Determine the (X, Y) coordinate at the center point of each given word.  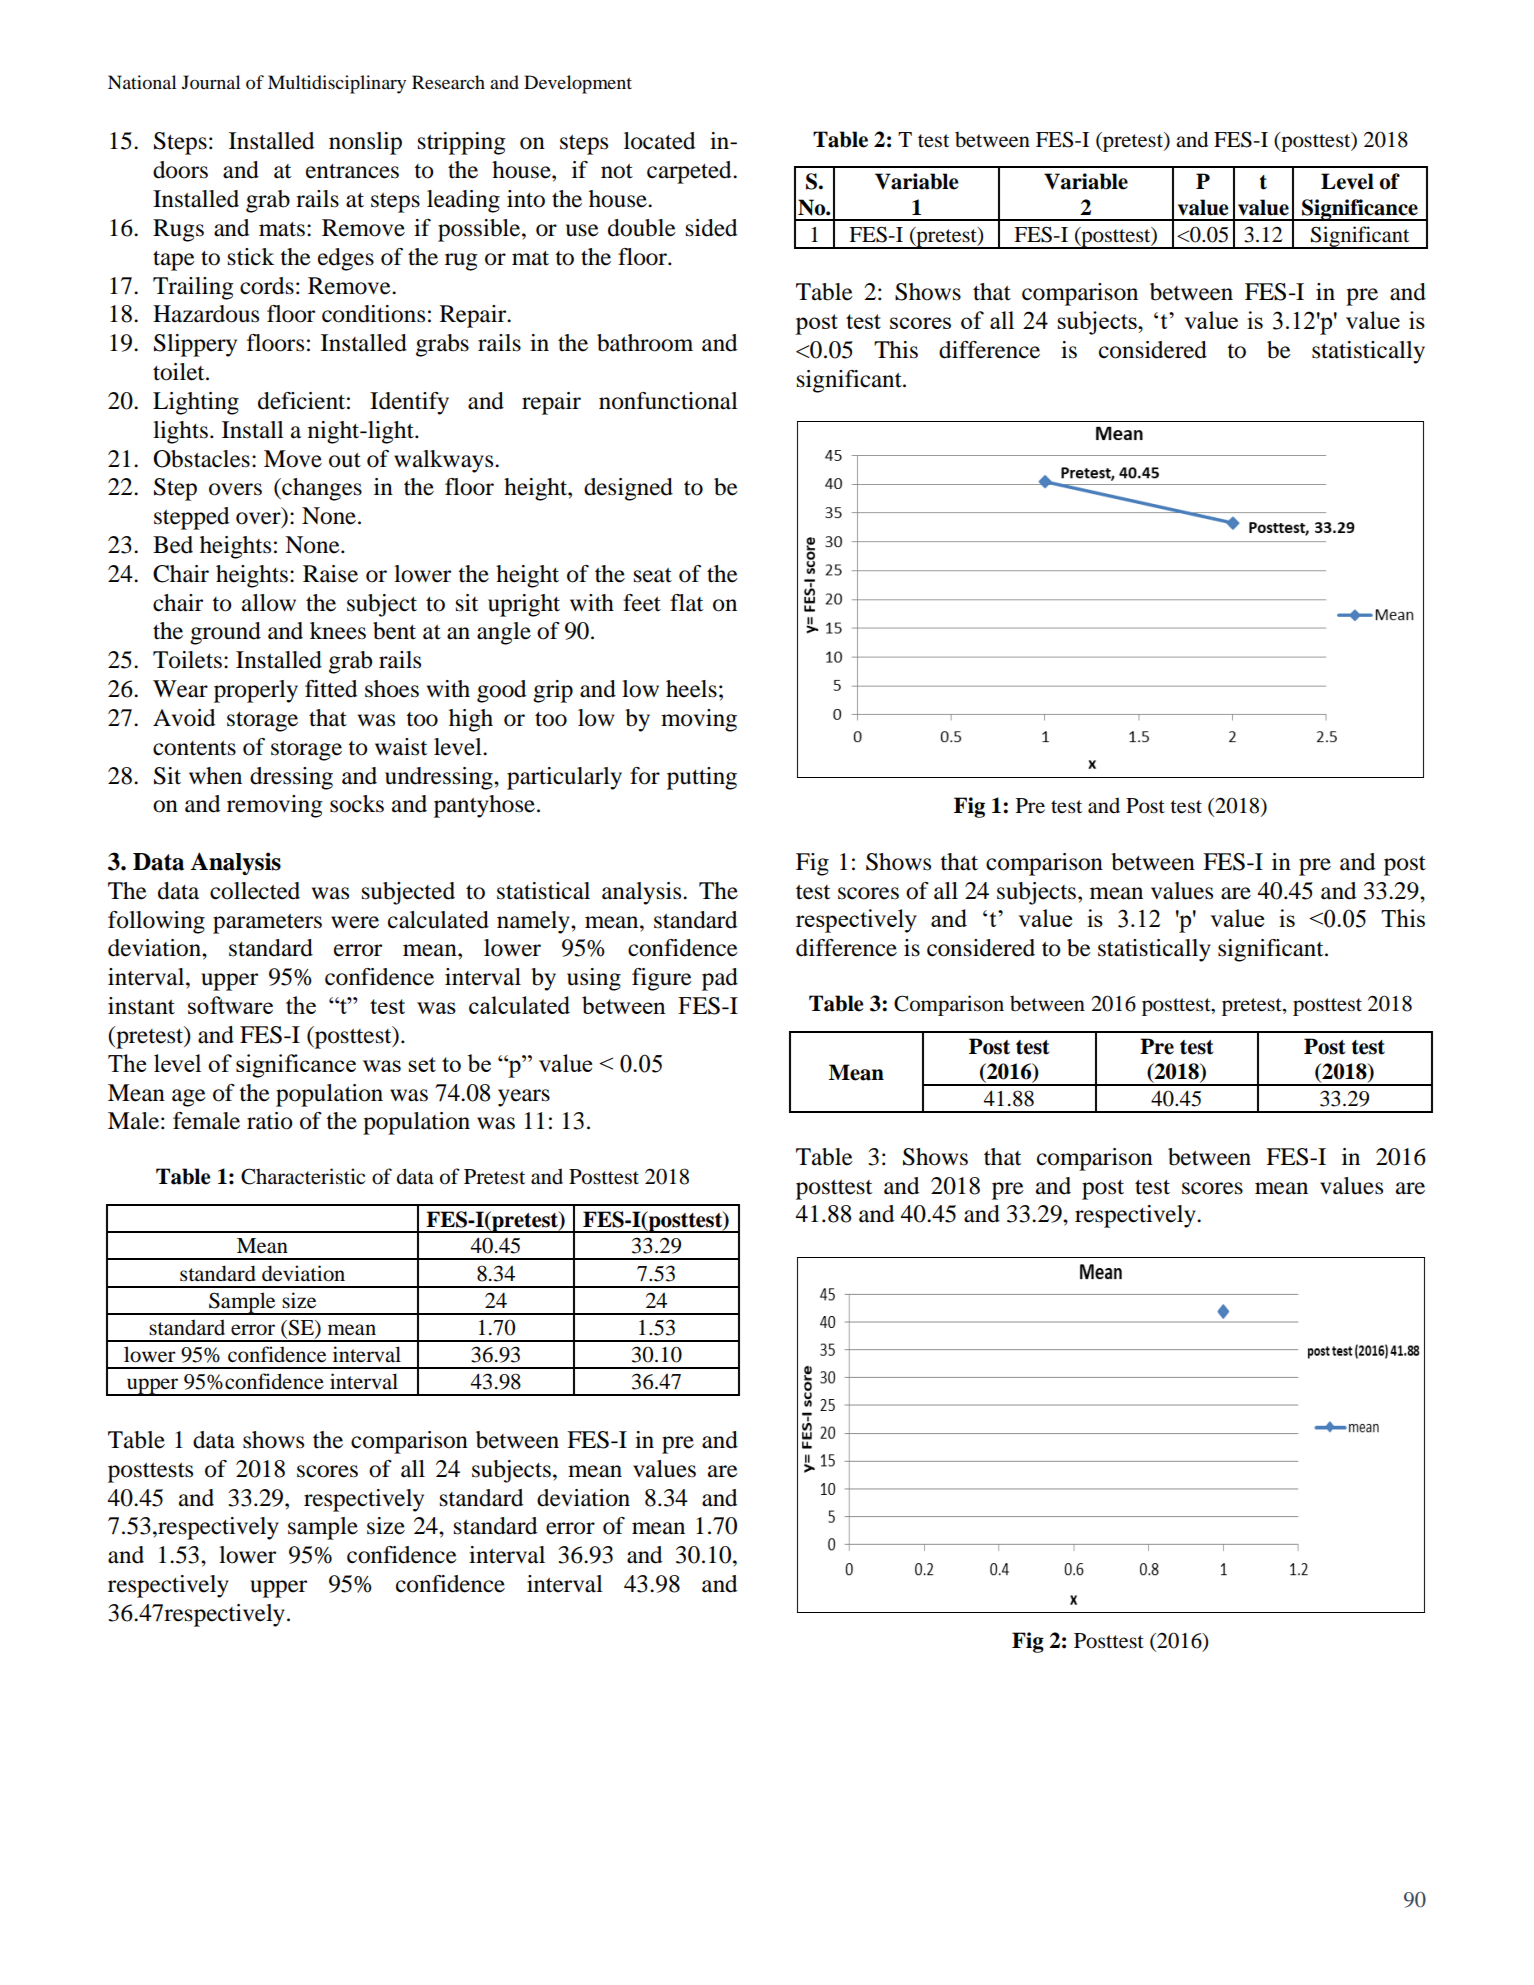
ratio (270, 1121)
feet (642, 603)
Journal (211, 82)
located (659, 141)
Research (448, 82)
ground (225, 633)
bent (394, 631)
